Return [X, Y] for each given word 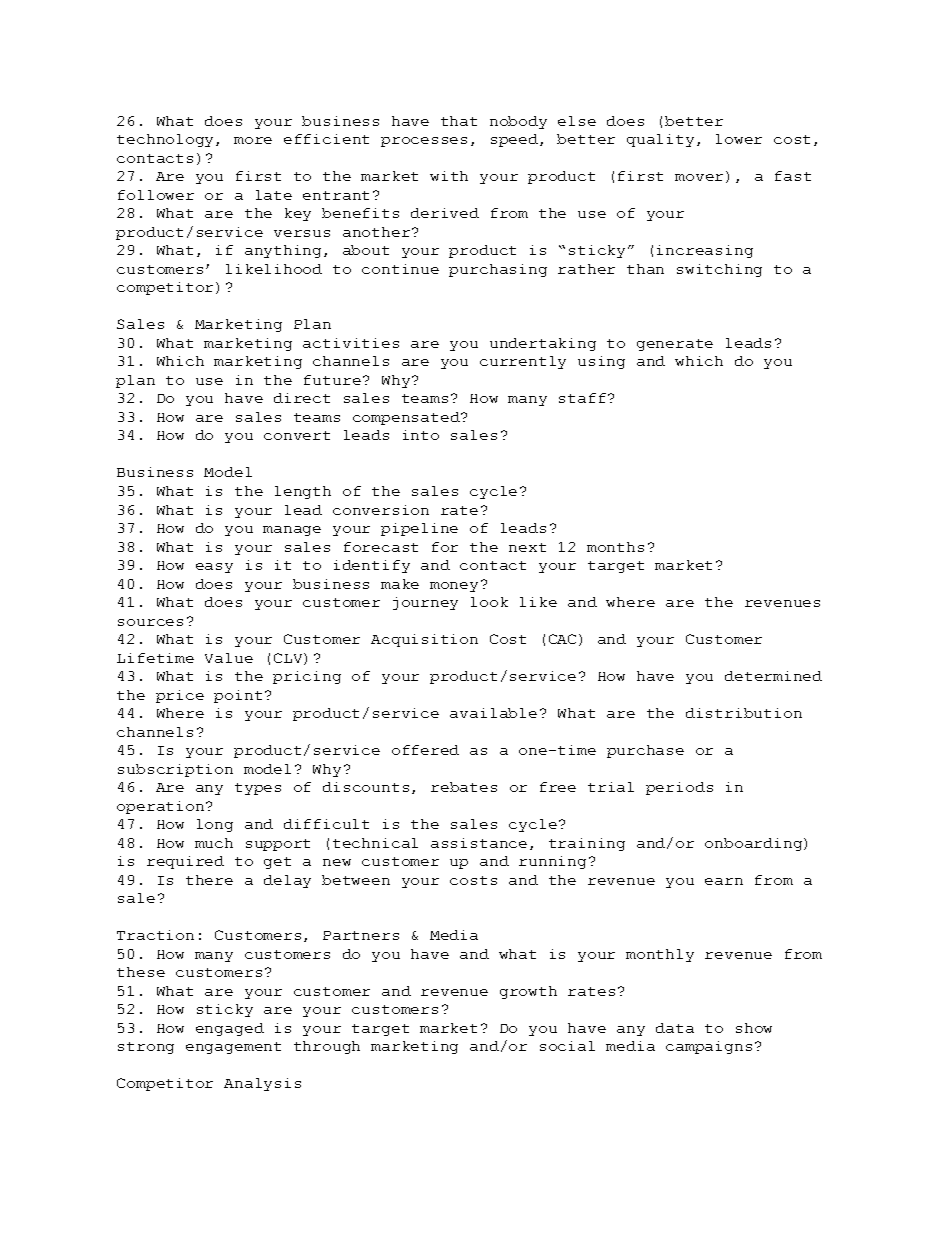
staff [582, 398]
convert [297, 435]
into [421, 435]
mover [699, 177]
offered [425, 750]
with [449, 176]
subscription [175, 770]
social [567, 1046]
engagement [233, 1048]
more [253, 140]
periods [679, 788]
